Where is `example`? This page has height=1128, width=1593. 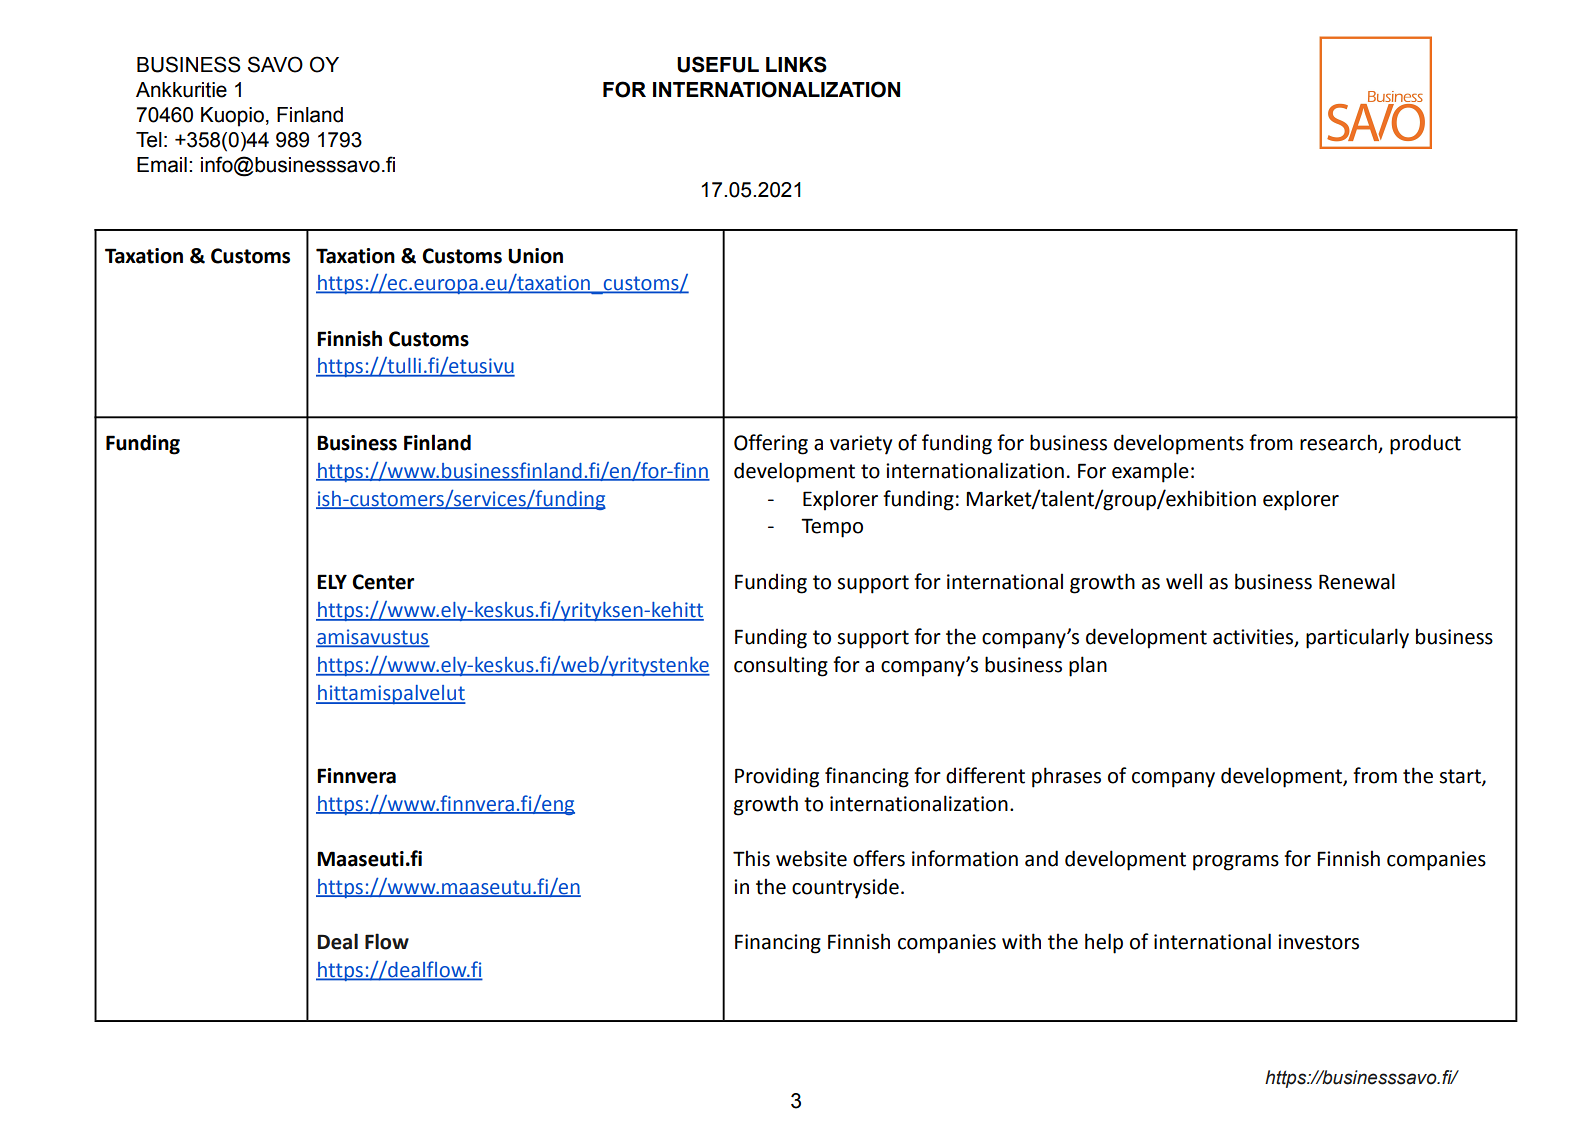
example is located at coordinates (1150, 472).
